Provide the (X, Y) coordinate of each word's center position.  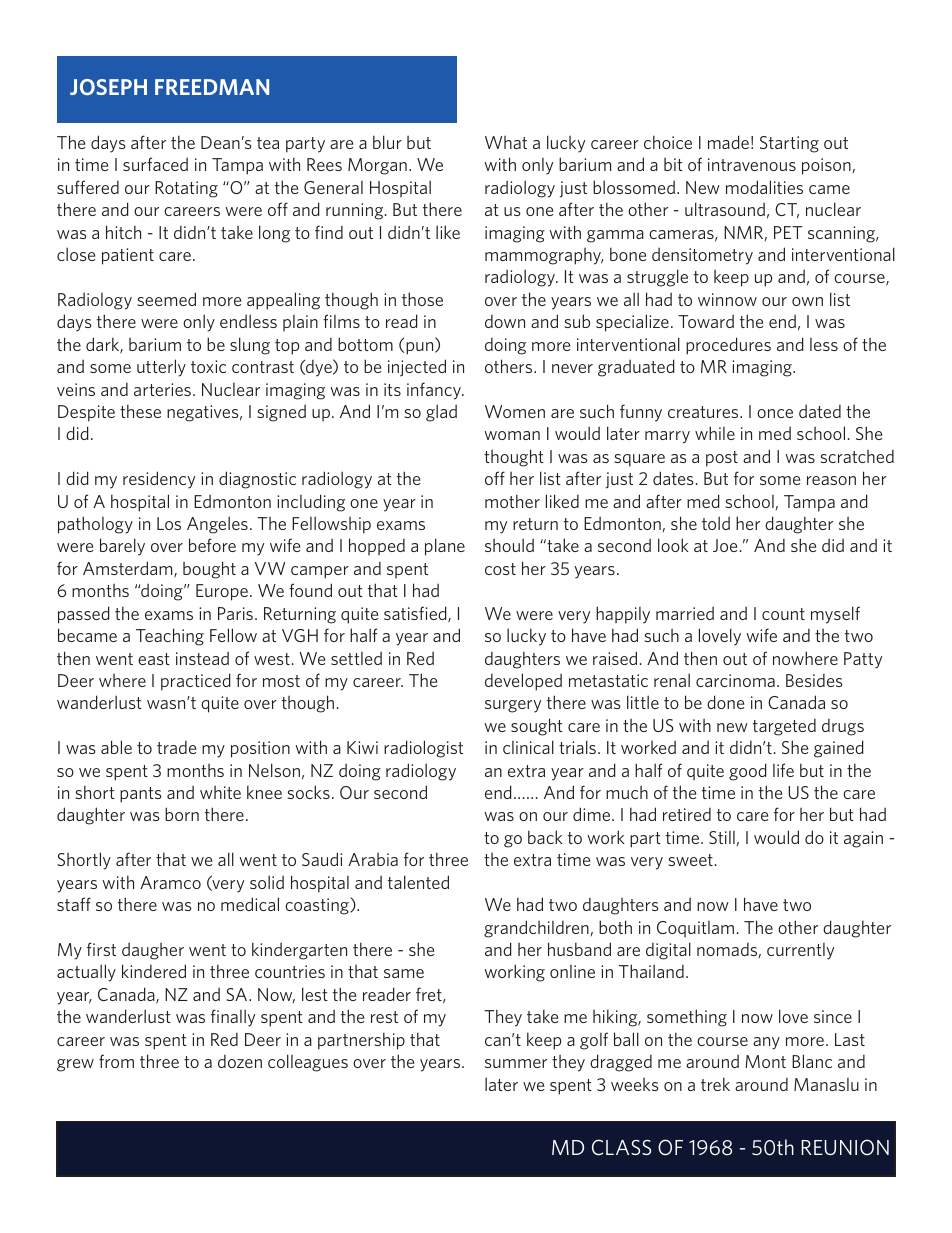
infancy (435, 391)
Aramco (170, 882)
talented (418, 882)
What (506, 142)
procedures (728, 346)
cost (500, 569)
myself (835, 615)
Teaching (170, 637)
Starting (789, 144)
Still (722, 837)
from (116, 1061)
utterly (161, 368)
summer (516, 1063)
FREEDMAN (212, 87)
